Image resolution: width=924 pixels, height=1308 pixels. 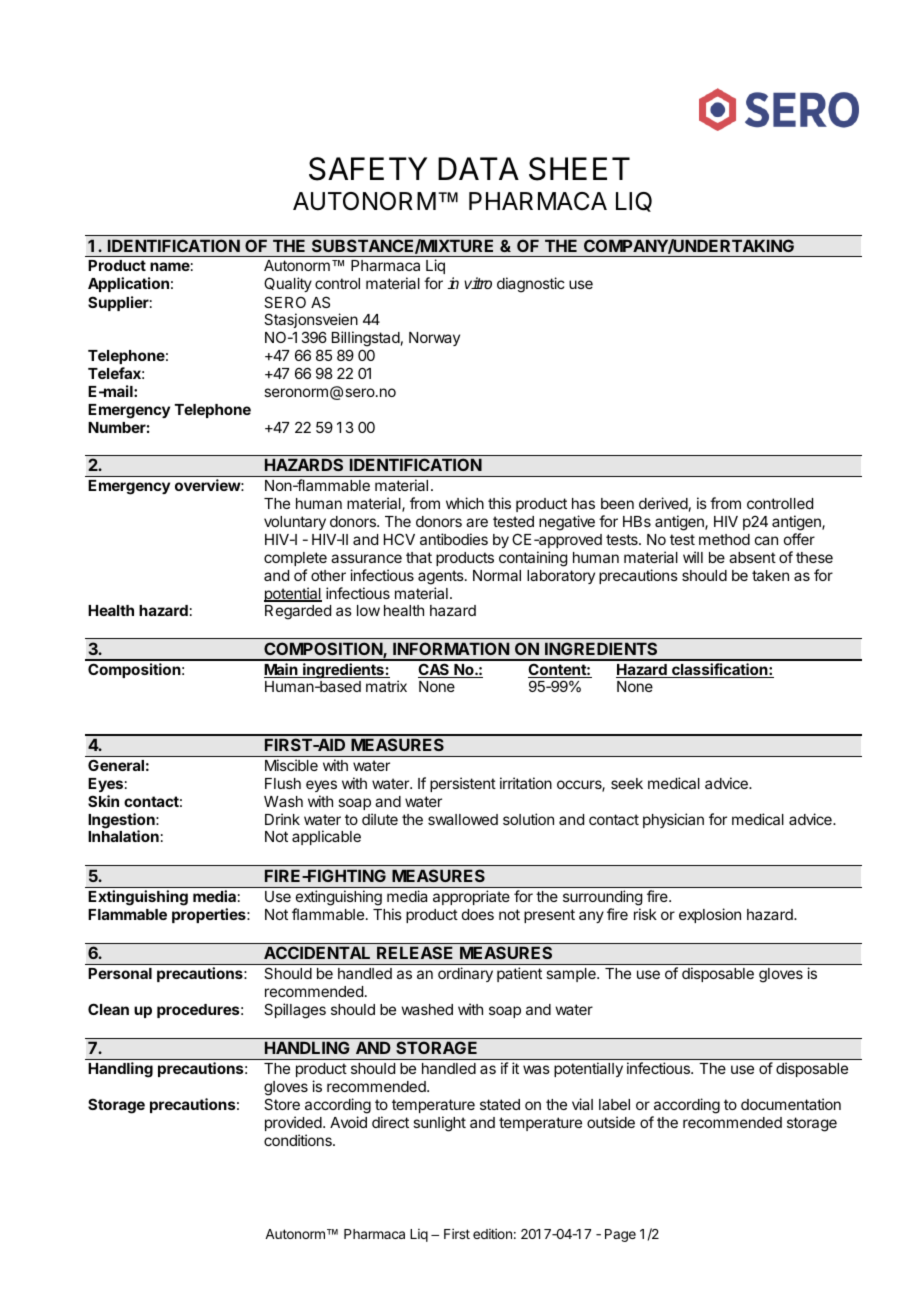 I want to click on INFORMATION, so click(x=451, y=648).
